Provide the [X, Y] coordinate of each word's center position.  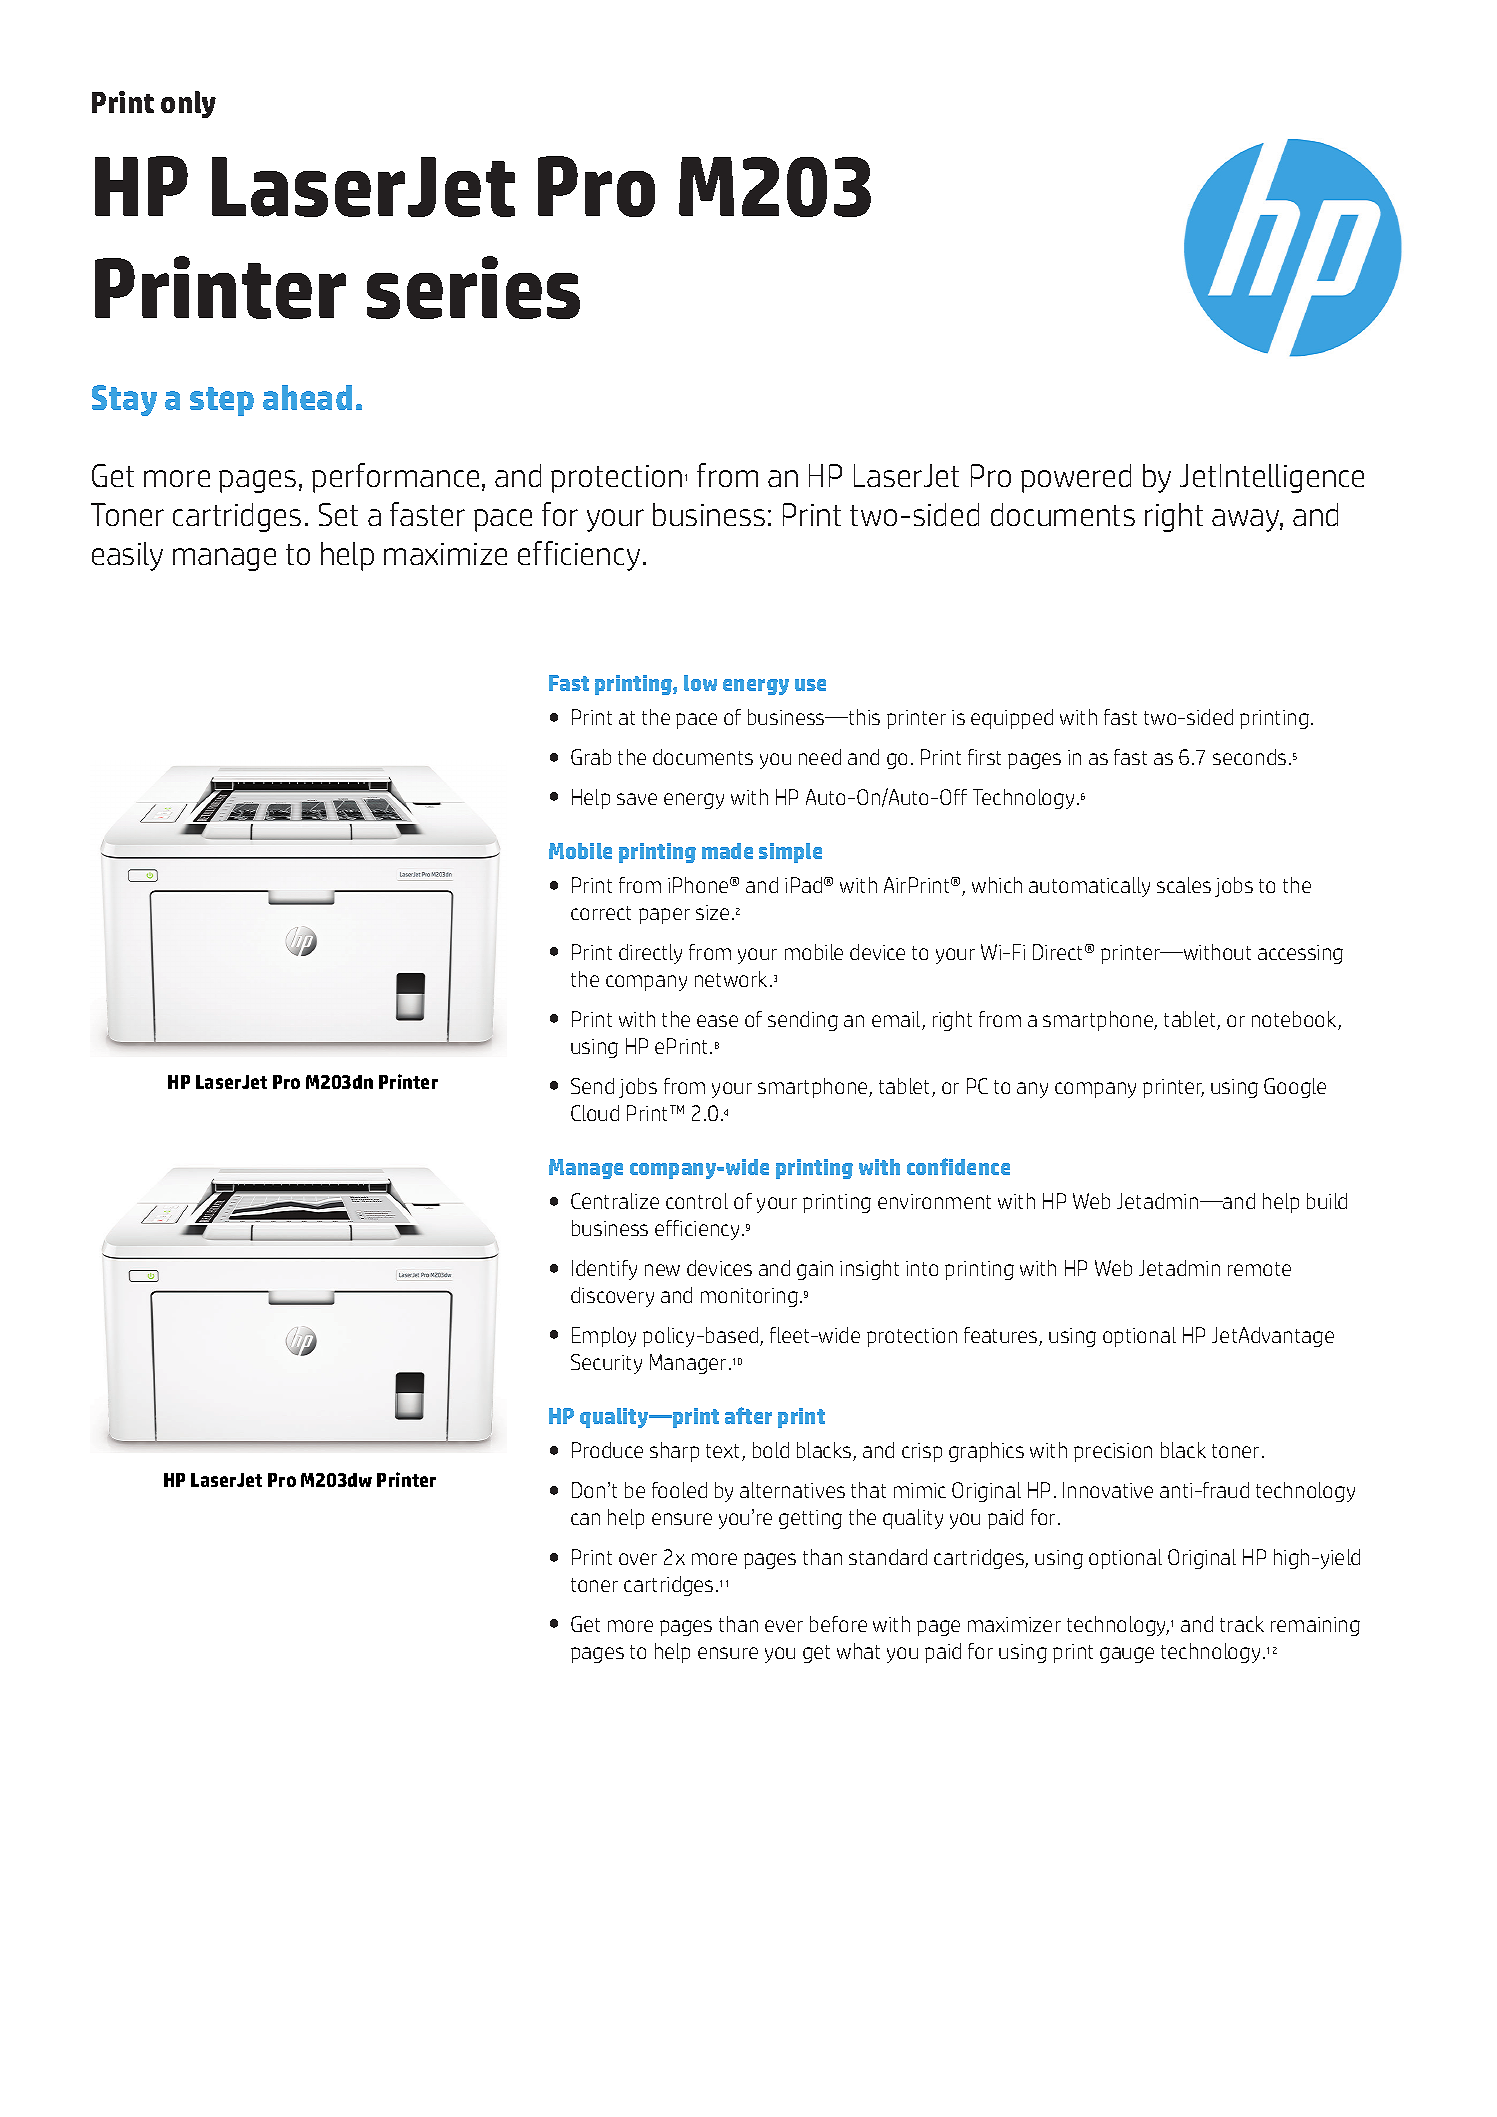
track [1242, 1624]
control [697, 1201]
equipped [1012, 719]
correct [601, 913]
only [188, 104]
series [473, 287]
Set [338, 514]
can [585, 1519]
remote [1259, 1269]
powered [1076, 478]
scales [1184, 885]
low [700, 683]
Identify [604, 1270]
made [727, 851]
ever [784, 1626]
